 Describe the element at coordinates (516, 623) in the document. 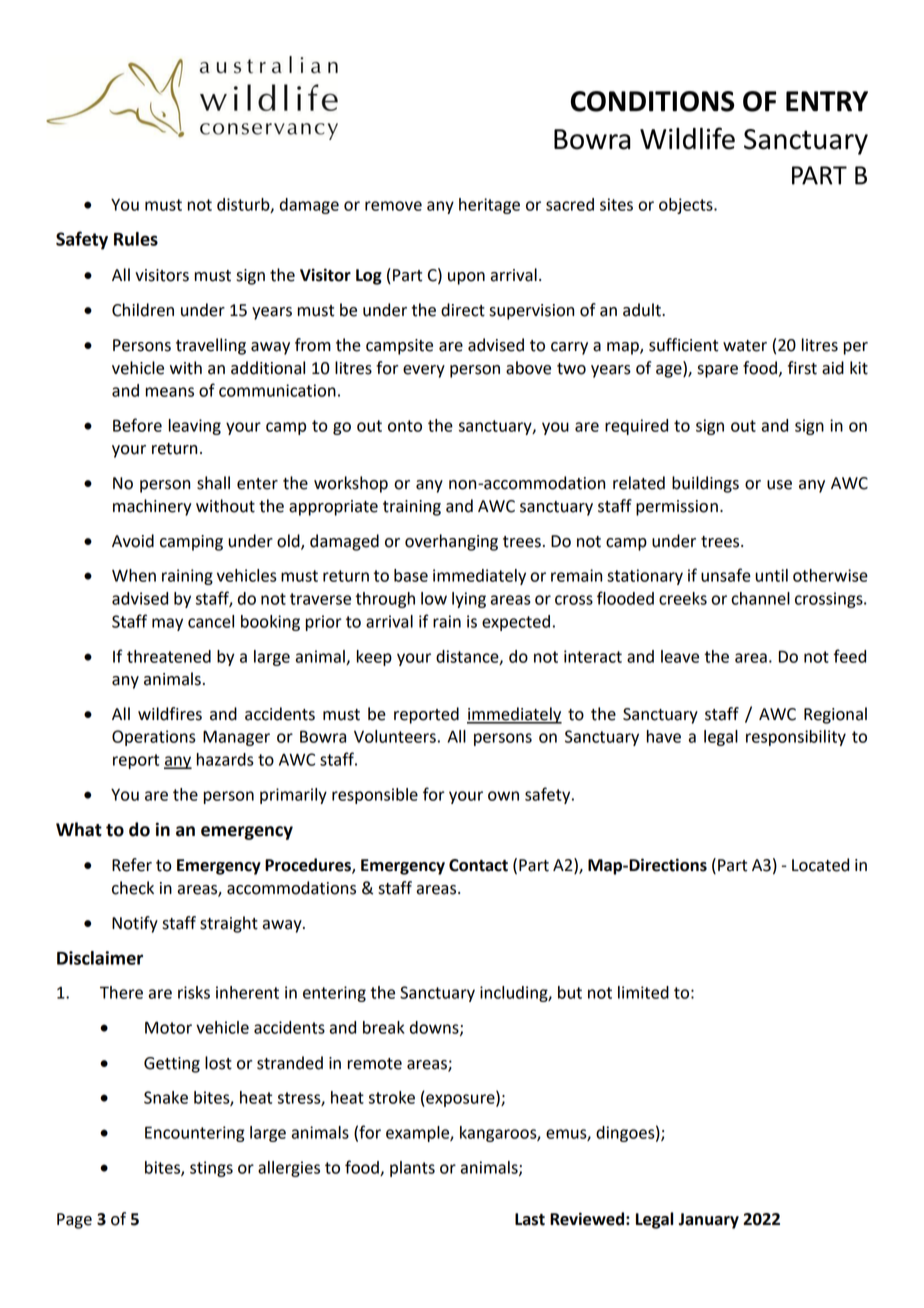

I see `expected` at that location.
